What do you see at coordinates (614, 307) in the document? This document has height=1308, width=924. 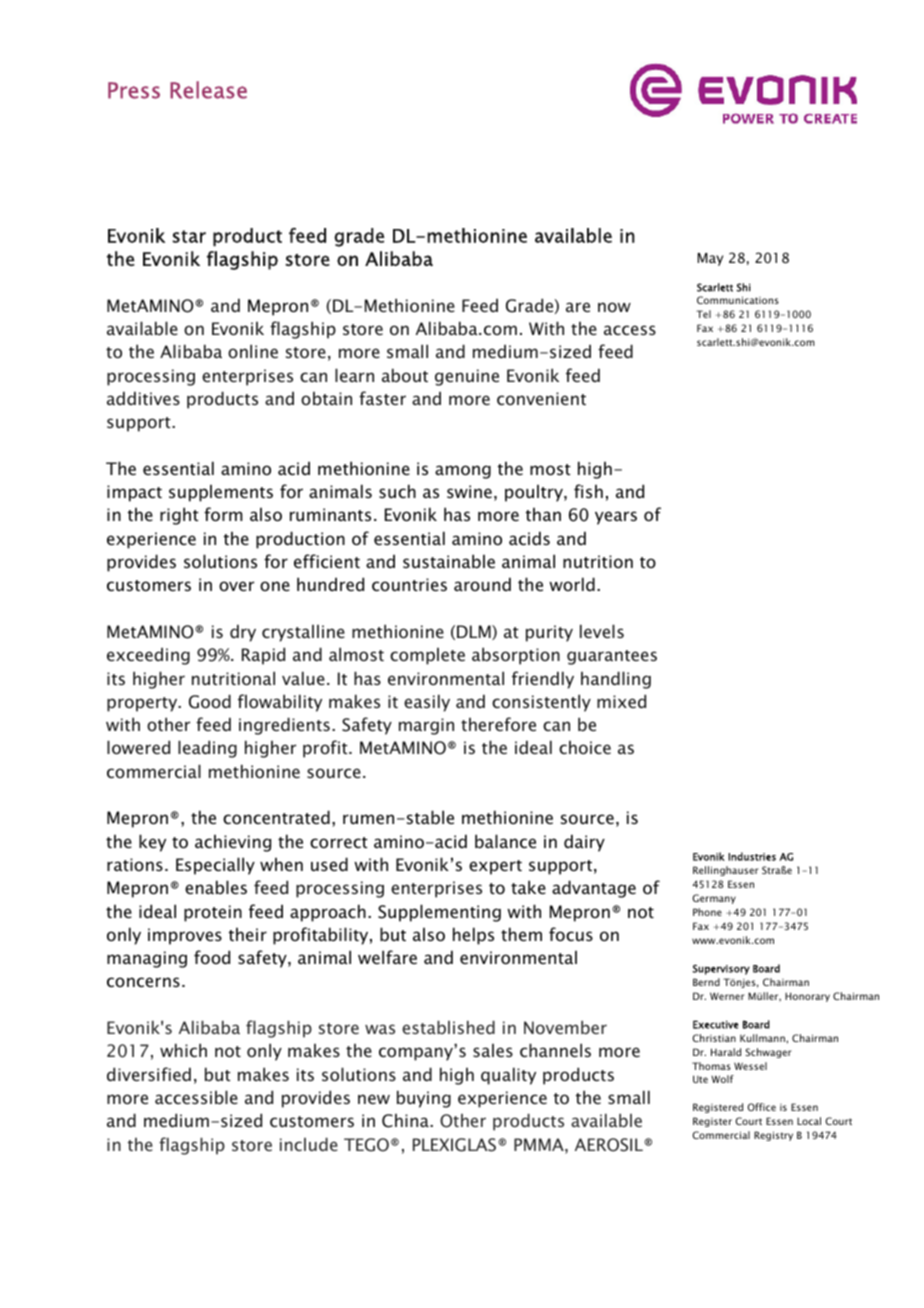 I see `now` at bounding box center [614, 307].
